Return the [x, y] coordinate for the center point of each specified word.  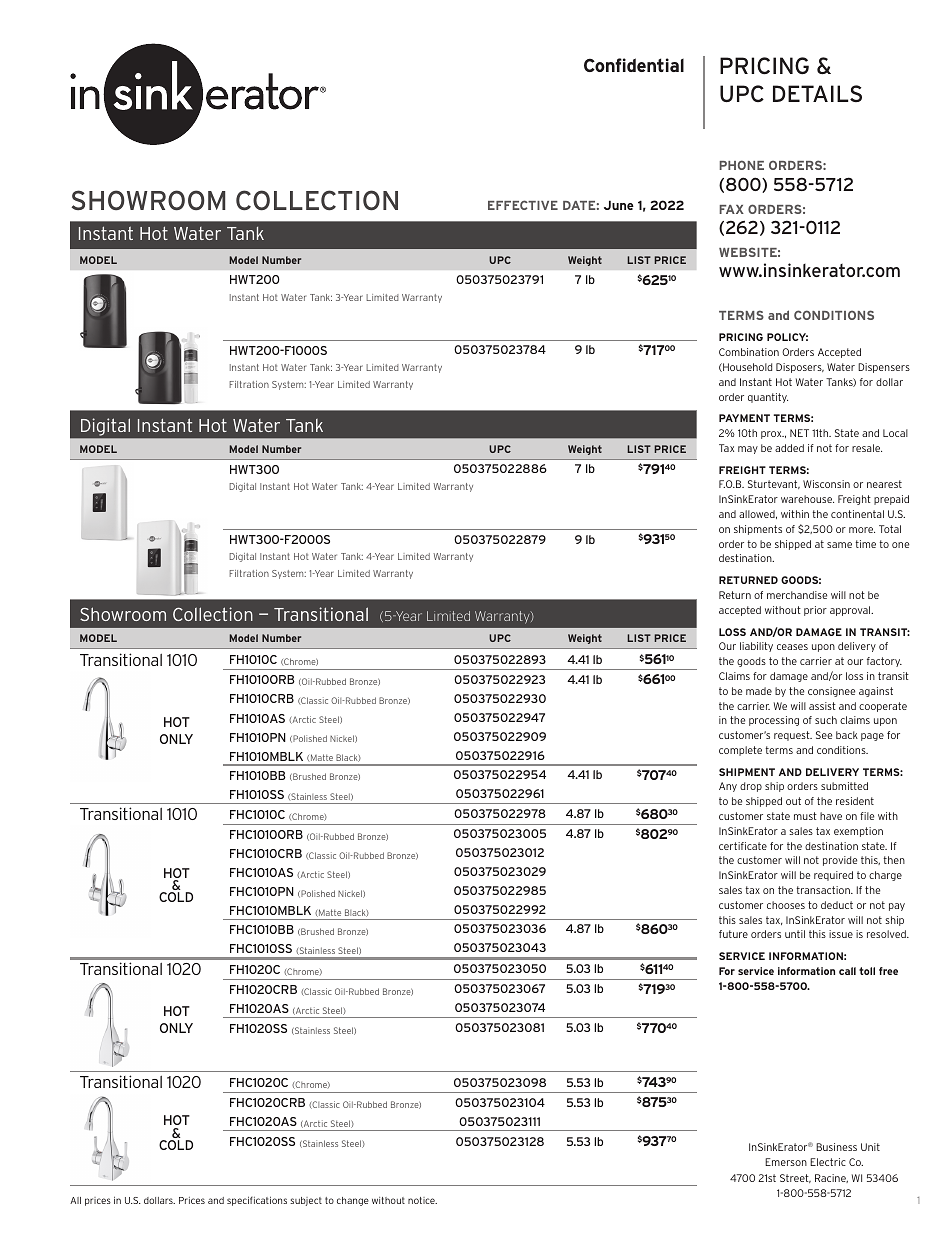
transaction [824, 890]
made [759, 691]
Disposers [800, 368]
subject [306, 1201]
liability [756, 647]
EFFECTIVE [523, 205]
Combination [749, 352]
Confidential [634, 65]
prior [815, 611]
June [619, 205]
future [733, 934]
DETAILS [817, 93]
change [353, 1201]
